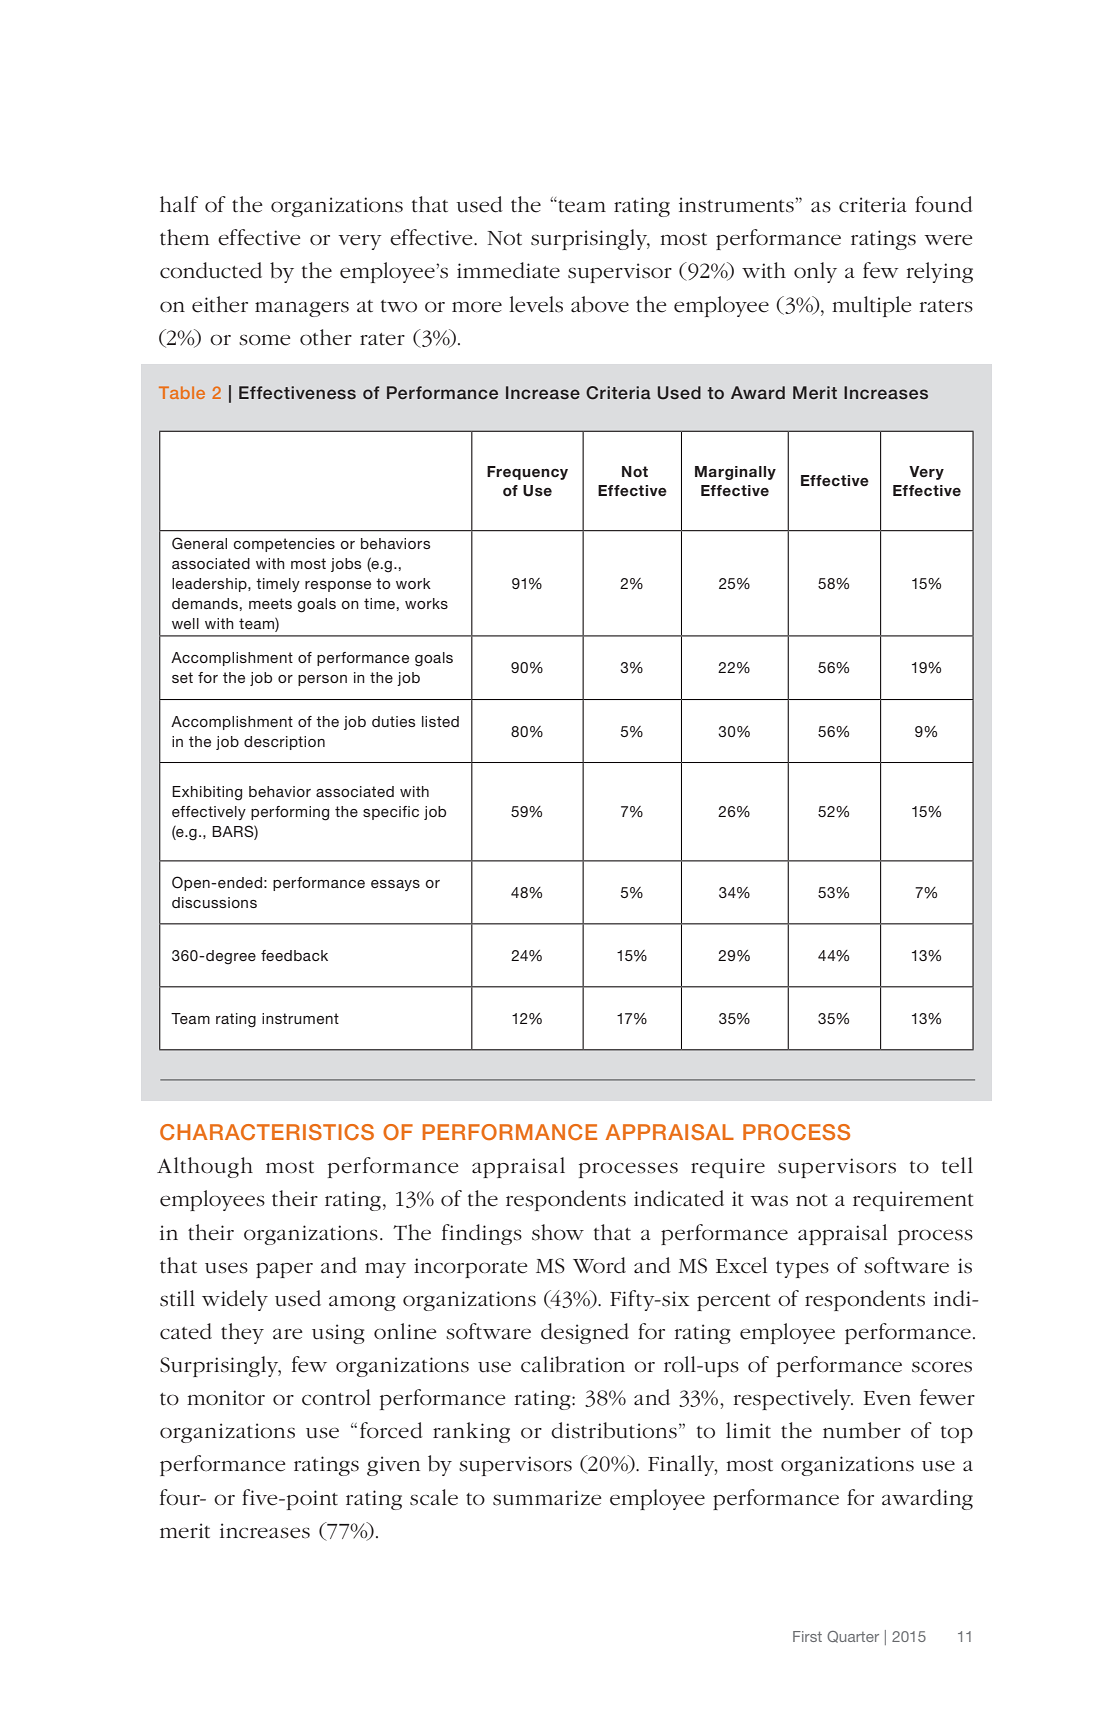  I want to click on tell, so click(957, 1165).
